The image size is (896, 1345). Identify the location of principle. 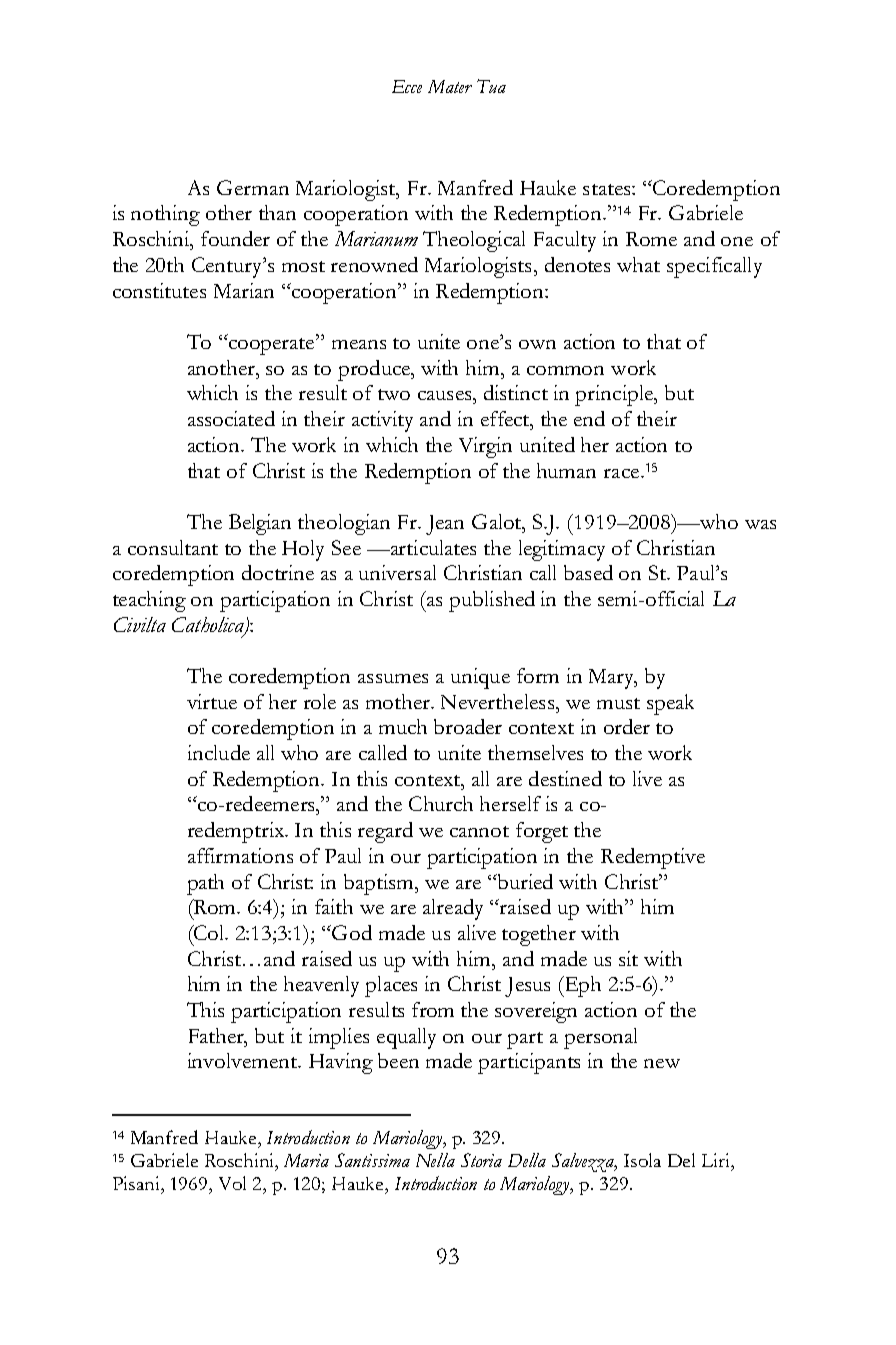
(615, 395).
